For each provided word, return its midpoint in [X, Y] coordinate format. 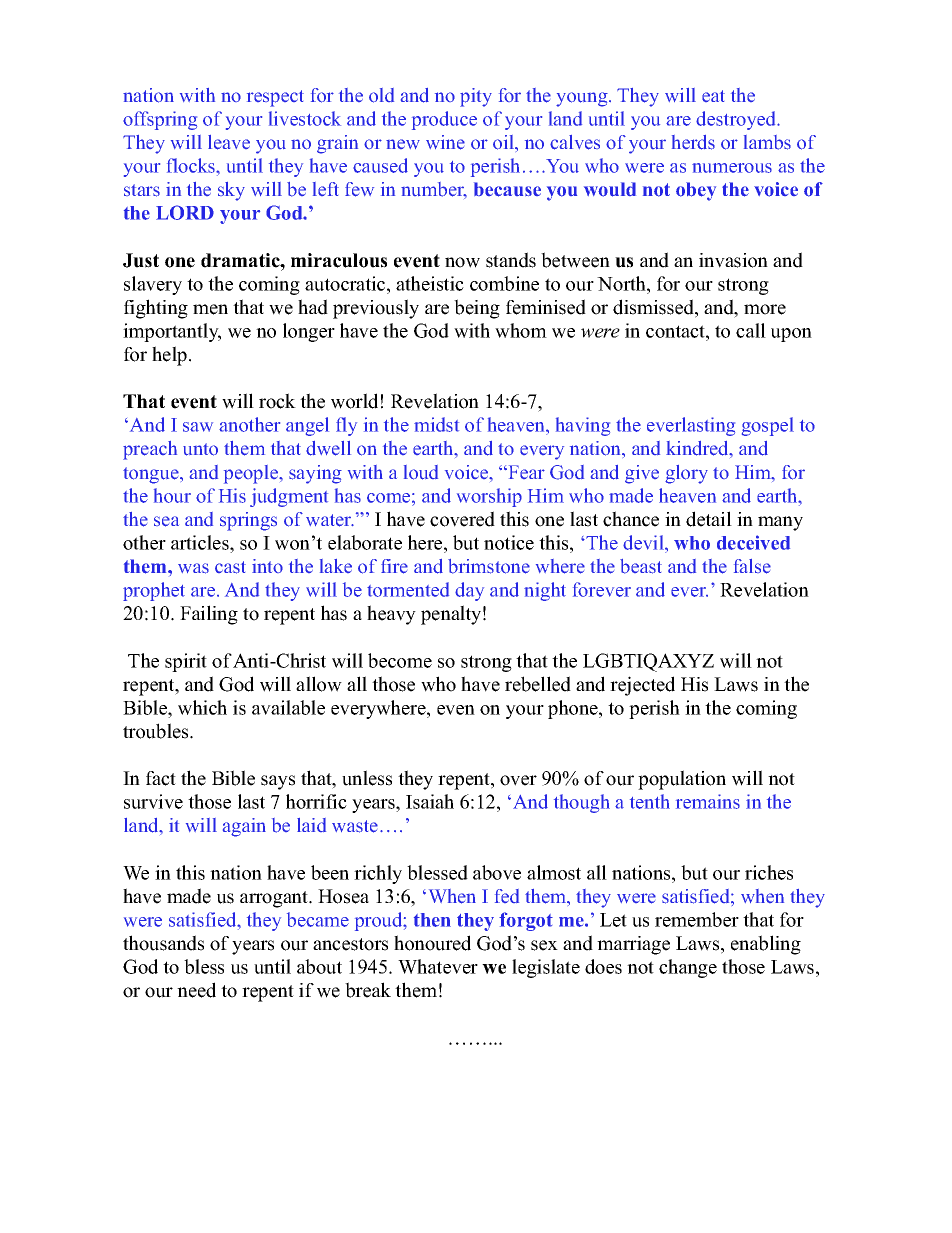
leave [229, 142]
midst [436, 424]
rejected [642, 686]
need [196, 990]
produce [444, 120]
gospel [768, 426]
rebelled [538, 684]
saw [198, 427]
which [202, 707]
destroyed [737, 120]
